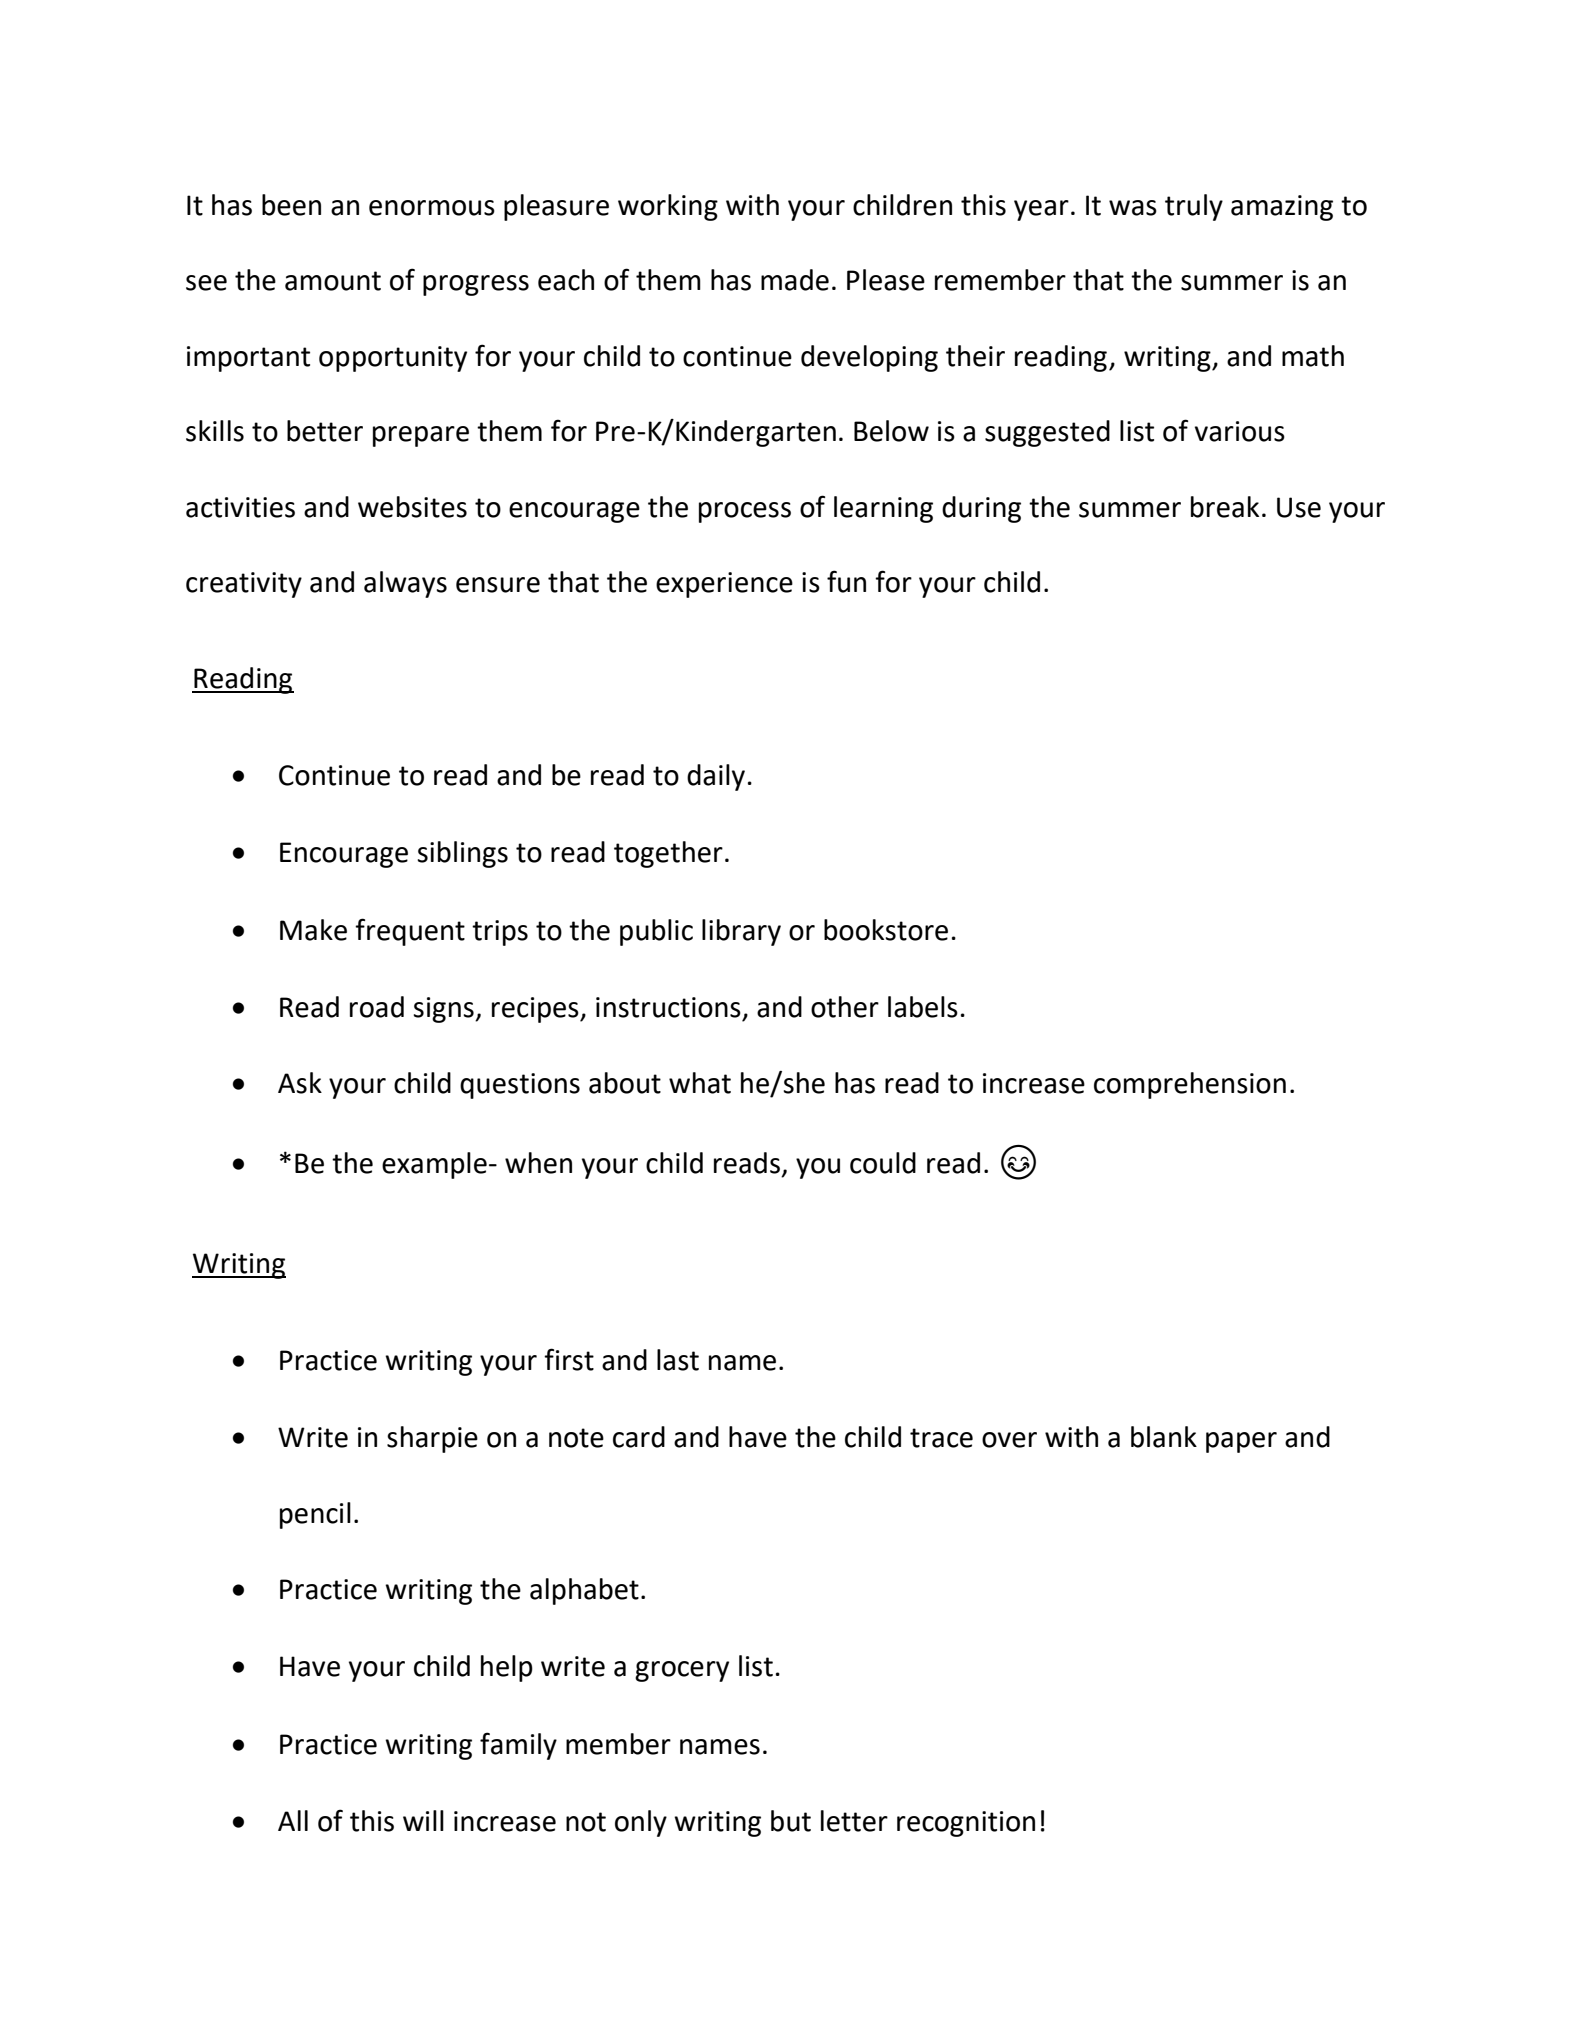 The height and width of the page is (2038, 1574). What do you see at coordinates (405, 584) in the page?
I see `always` at bounding box center [405, 584].
